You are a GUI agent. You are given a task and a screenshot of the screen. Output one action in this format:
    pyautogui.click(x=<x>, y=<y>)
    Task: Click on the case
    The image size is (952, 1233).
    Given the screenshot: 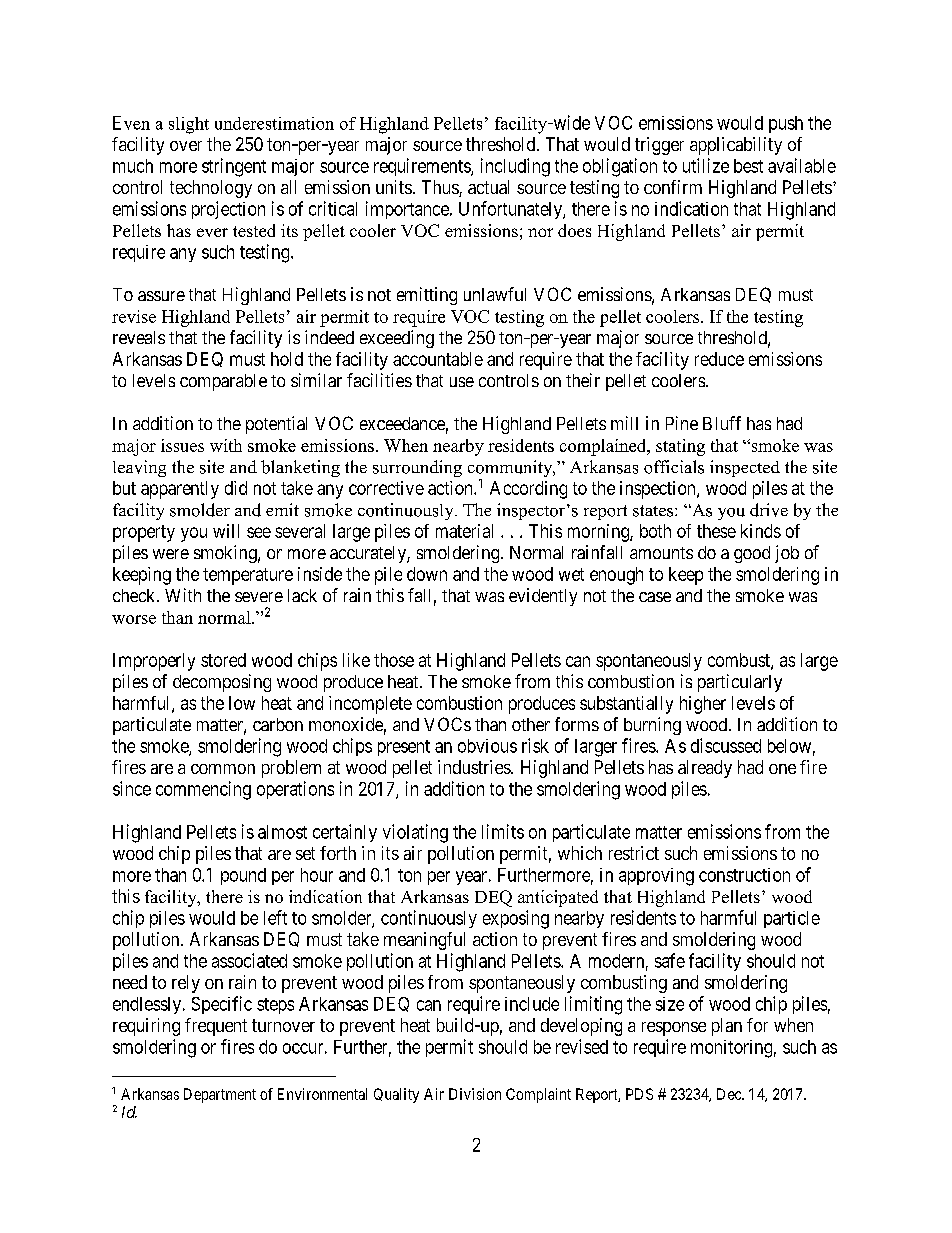 What is the action you would take?
    pyautogui.click(x=655, y=597)
